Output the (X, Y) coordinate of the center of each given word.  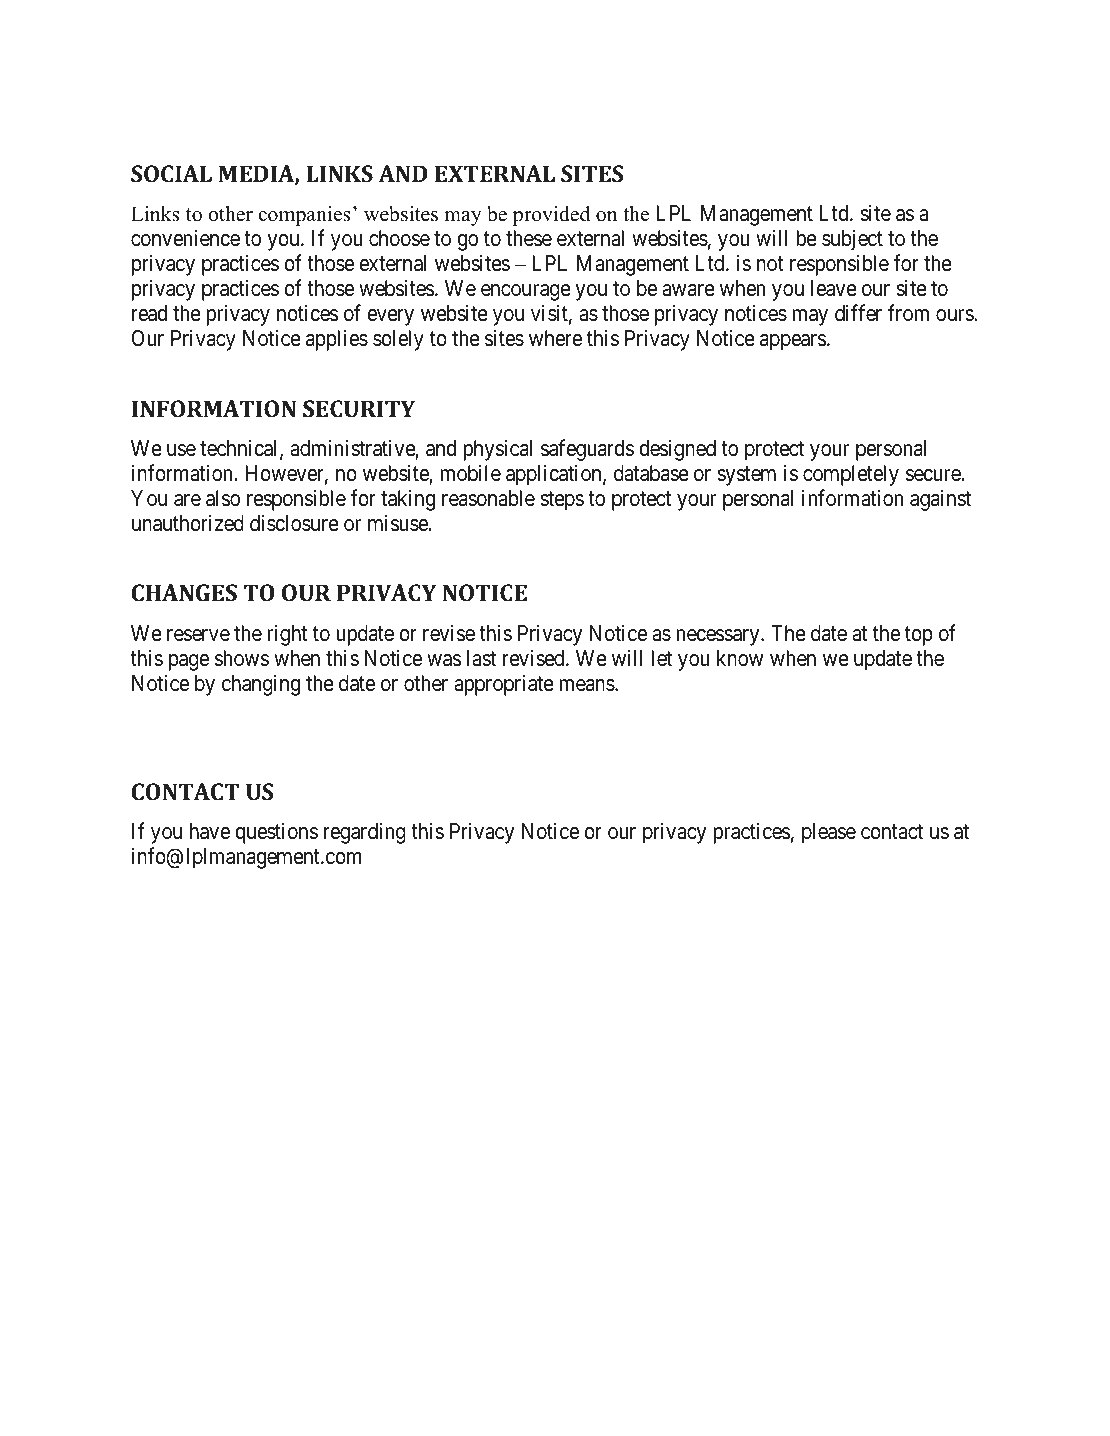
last (481, 658)
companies (304, 216)
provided (551, 216)
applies (337, 340)
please (829, 833)
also (223, 498)
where (555, 338)
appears (793, 342)
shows (242, 658)
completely (851, 475)
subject (852, 240)
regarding (365, 833)
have (210, 831)
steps (562, 501)
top (919, 636)
